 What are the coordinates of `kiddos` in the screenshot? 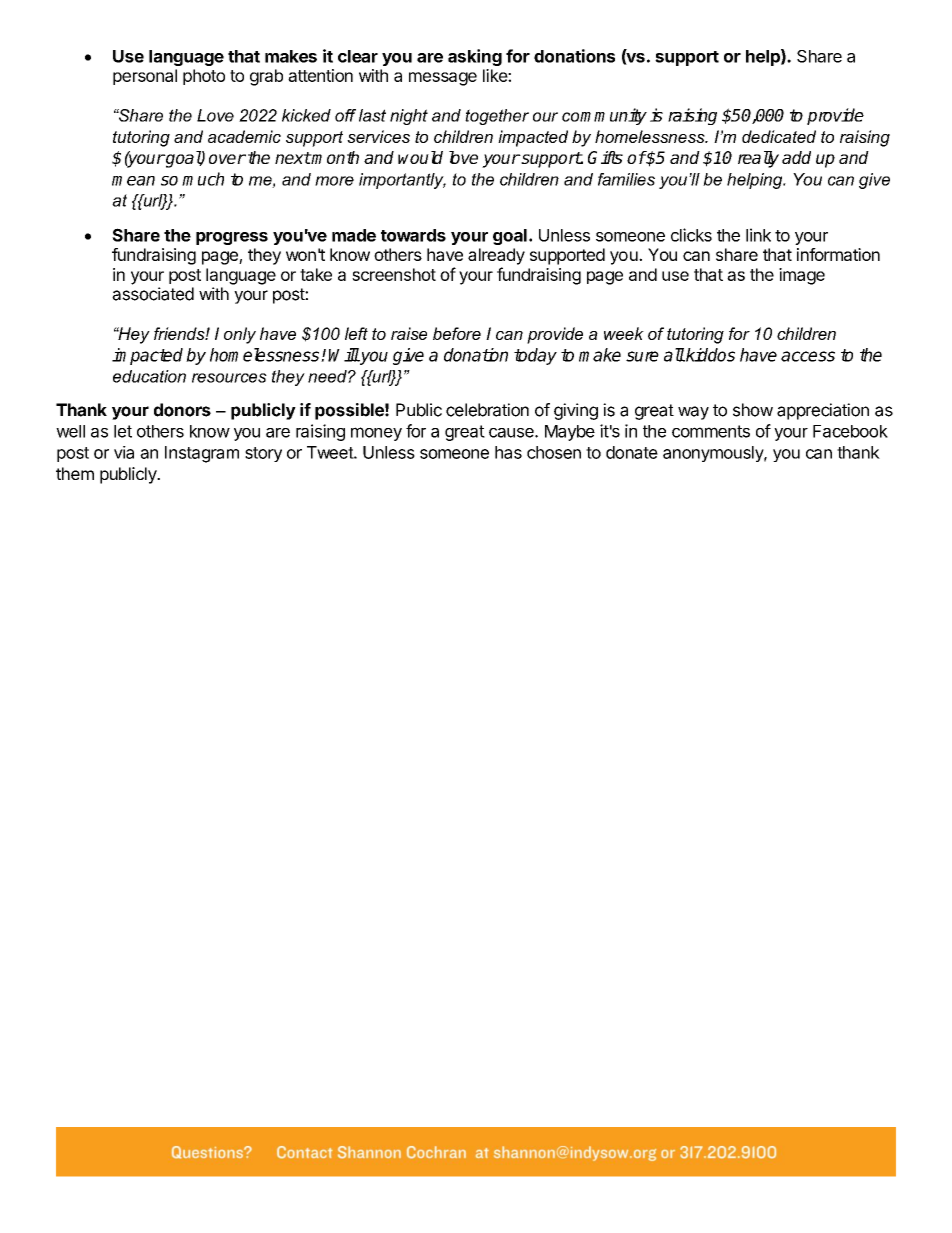 It's located at (709, 355).
